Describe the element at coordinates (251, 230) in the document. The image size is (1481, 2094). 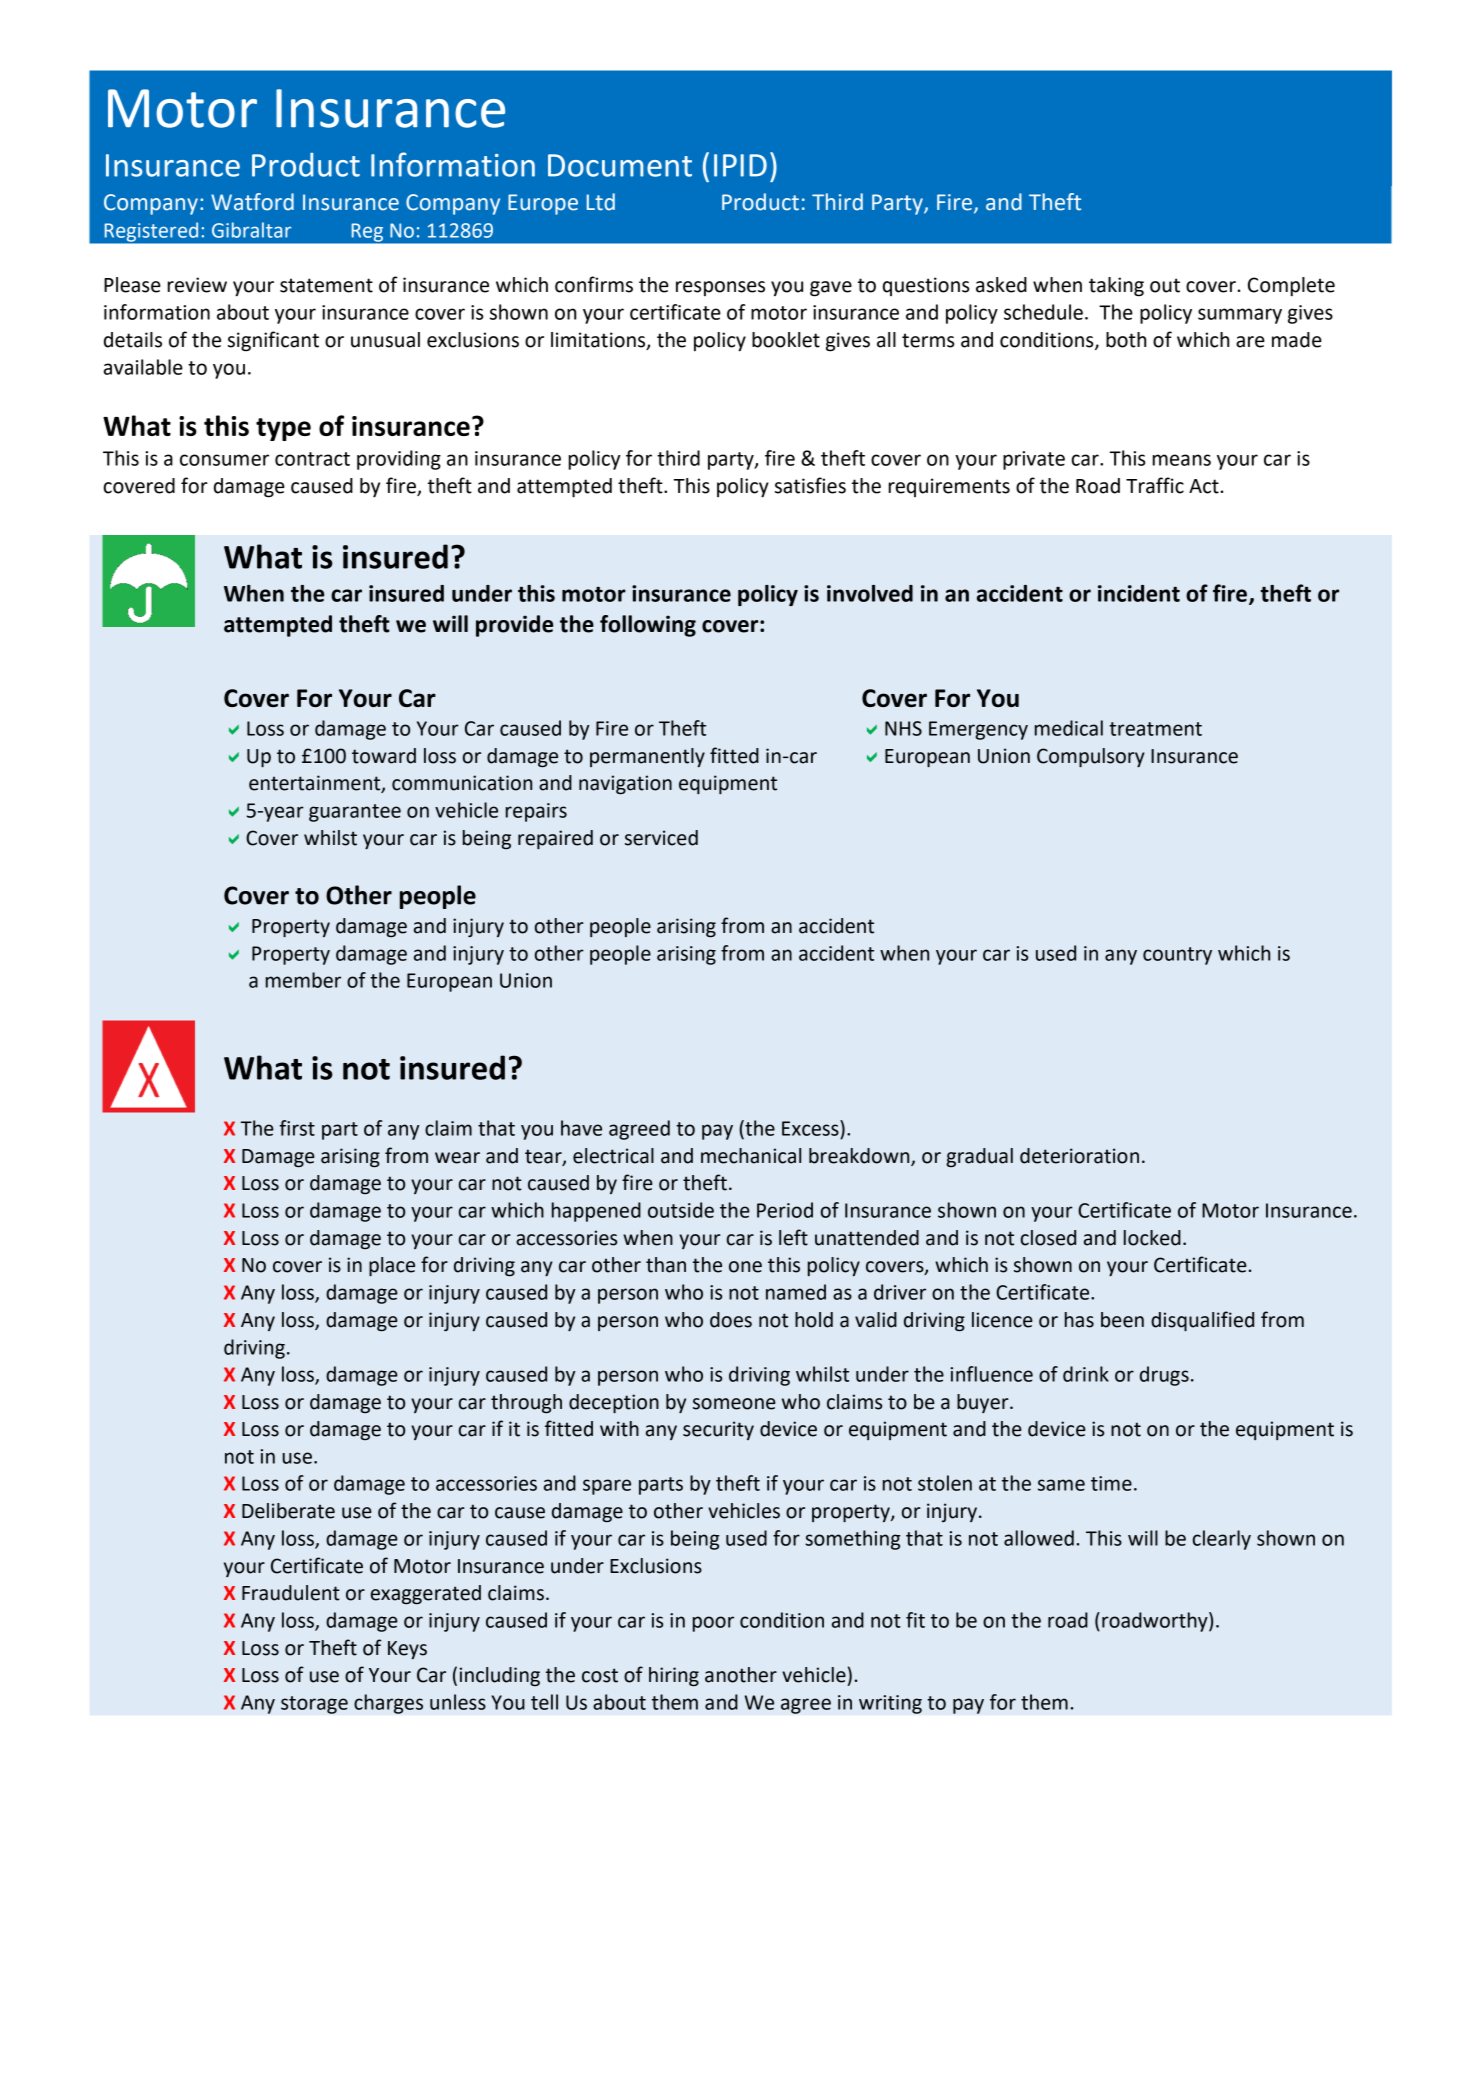
I see `Gibraltar` at that location.
